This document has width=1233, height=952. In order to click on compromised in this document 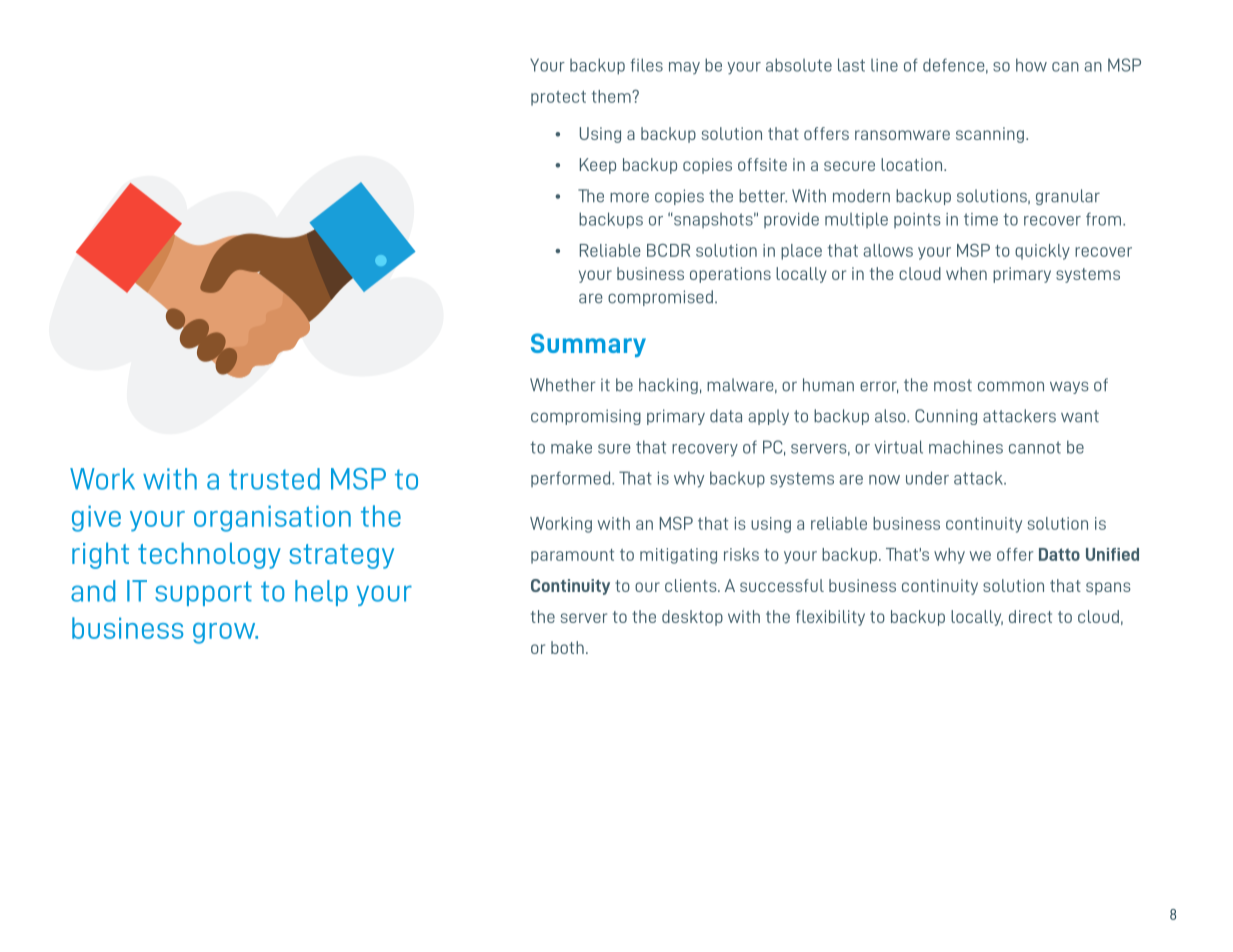, I will do `click(660, 298)`.
